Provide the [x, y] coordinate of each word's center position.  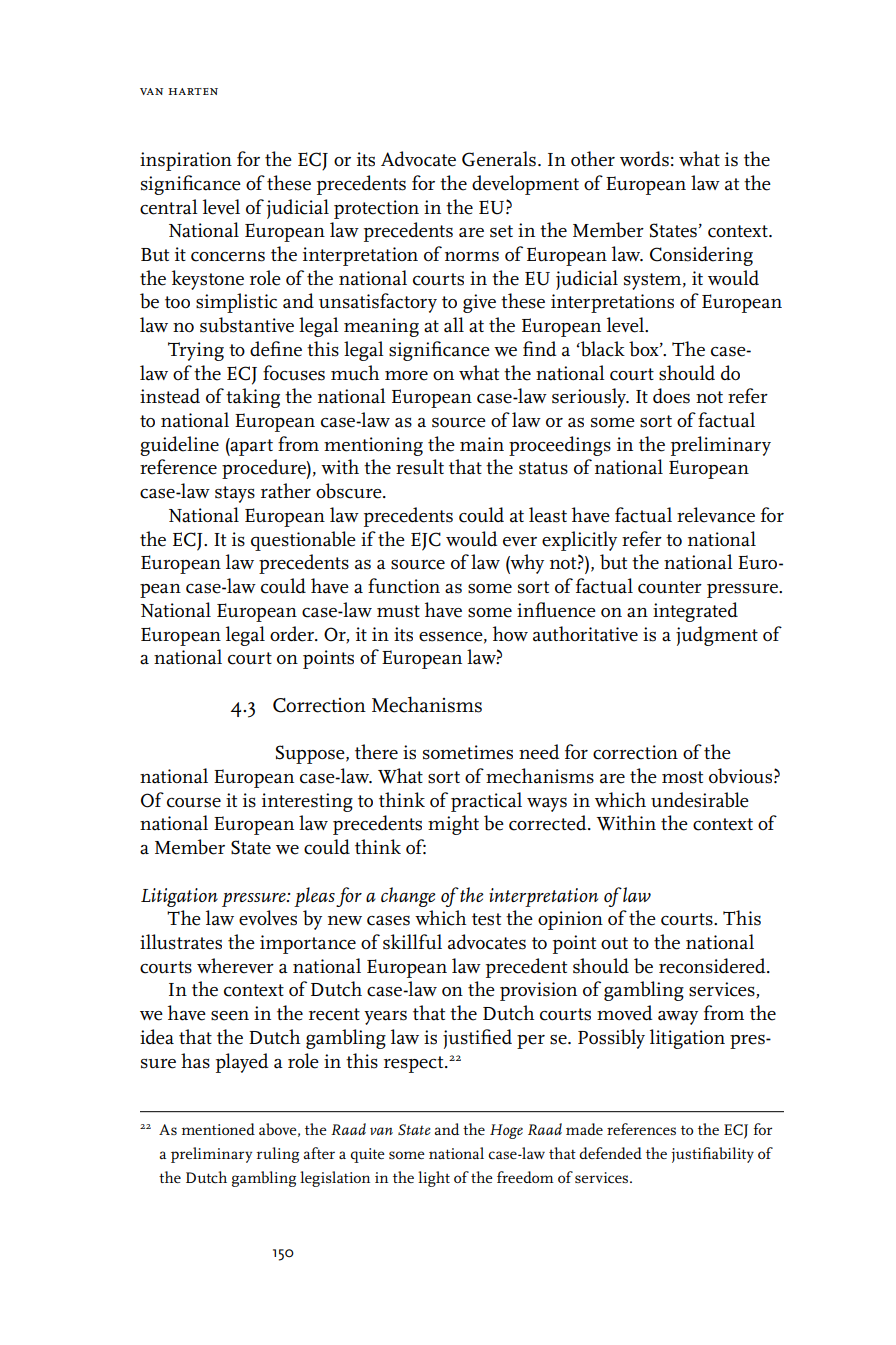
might [453, 825]
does [671, 396]
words [644, 159]
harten [193, 91]
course [194, 803]
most [682, 777]
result [420, 467]
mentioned [218, 1129]
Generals [499, 159]
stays [235, 494]
